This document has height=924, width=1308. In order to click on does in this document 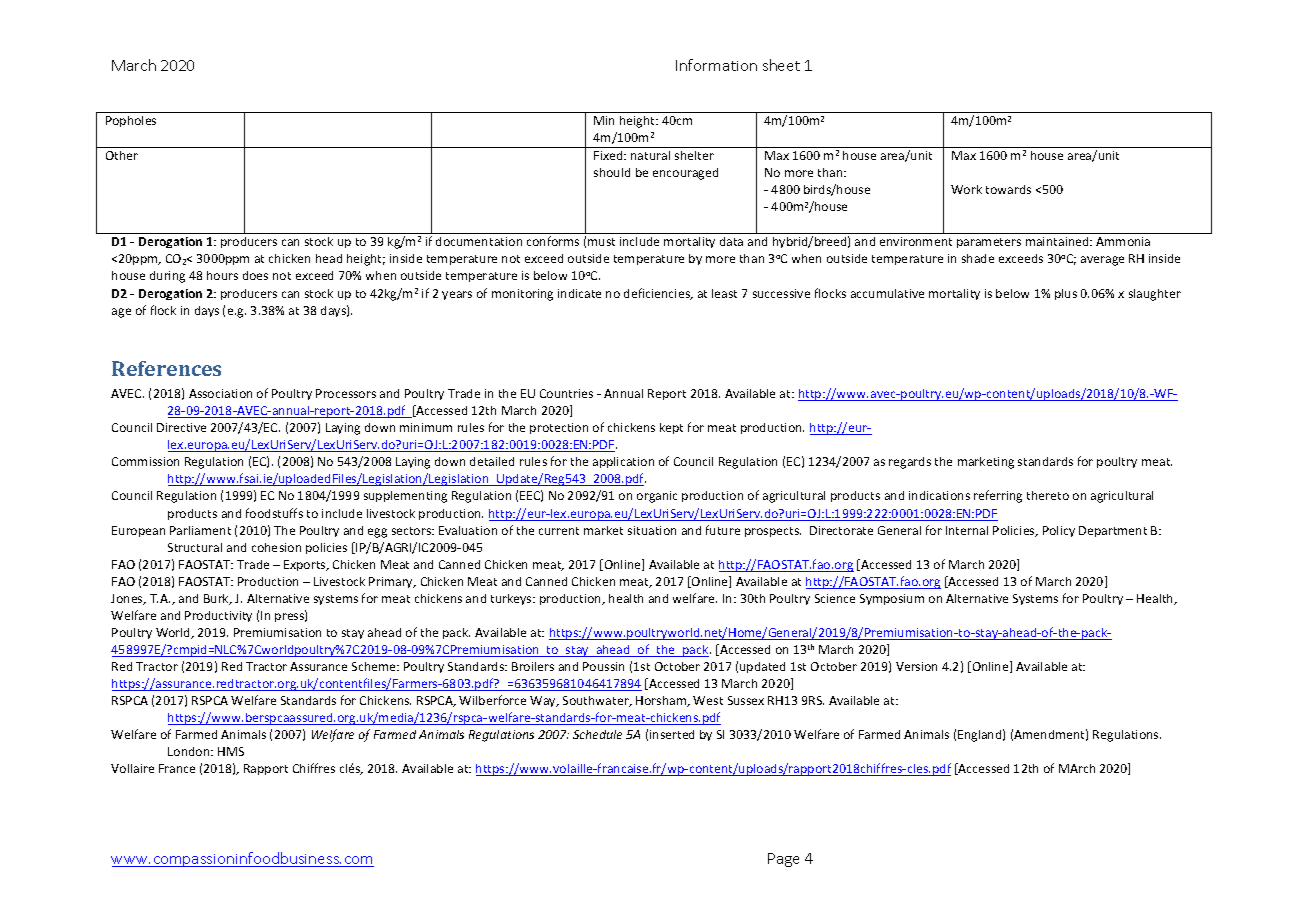, I will do `click(255, 275)`.
